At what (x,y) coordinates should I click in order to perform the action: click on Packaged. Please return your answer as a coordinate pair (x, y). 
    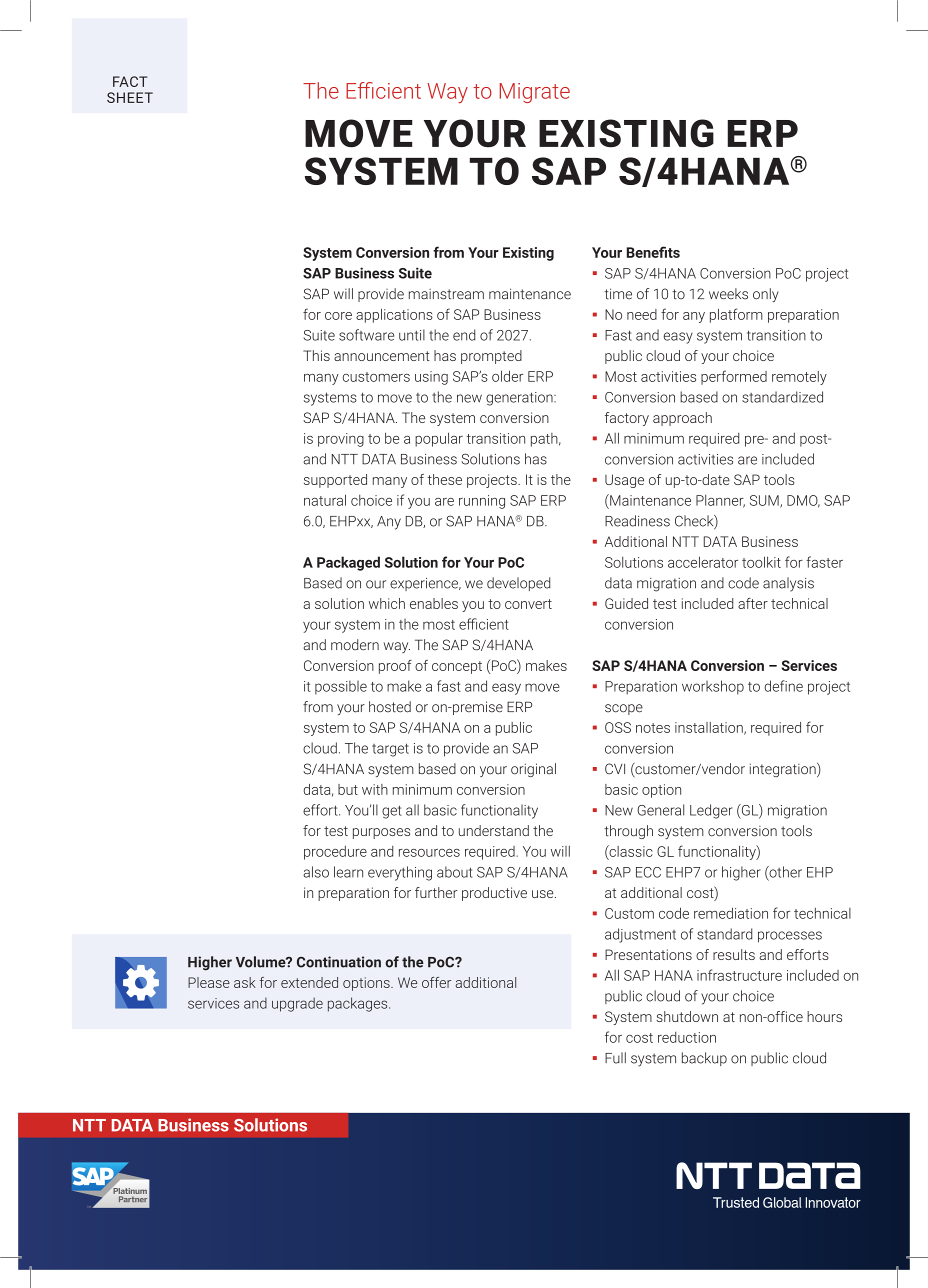
    Looking at the image, I should click on (348, 563).
